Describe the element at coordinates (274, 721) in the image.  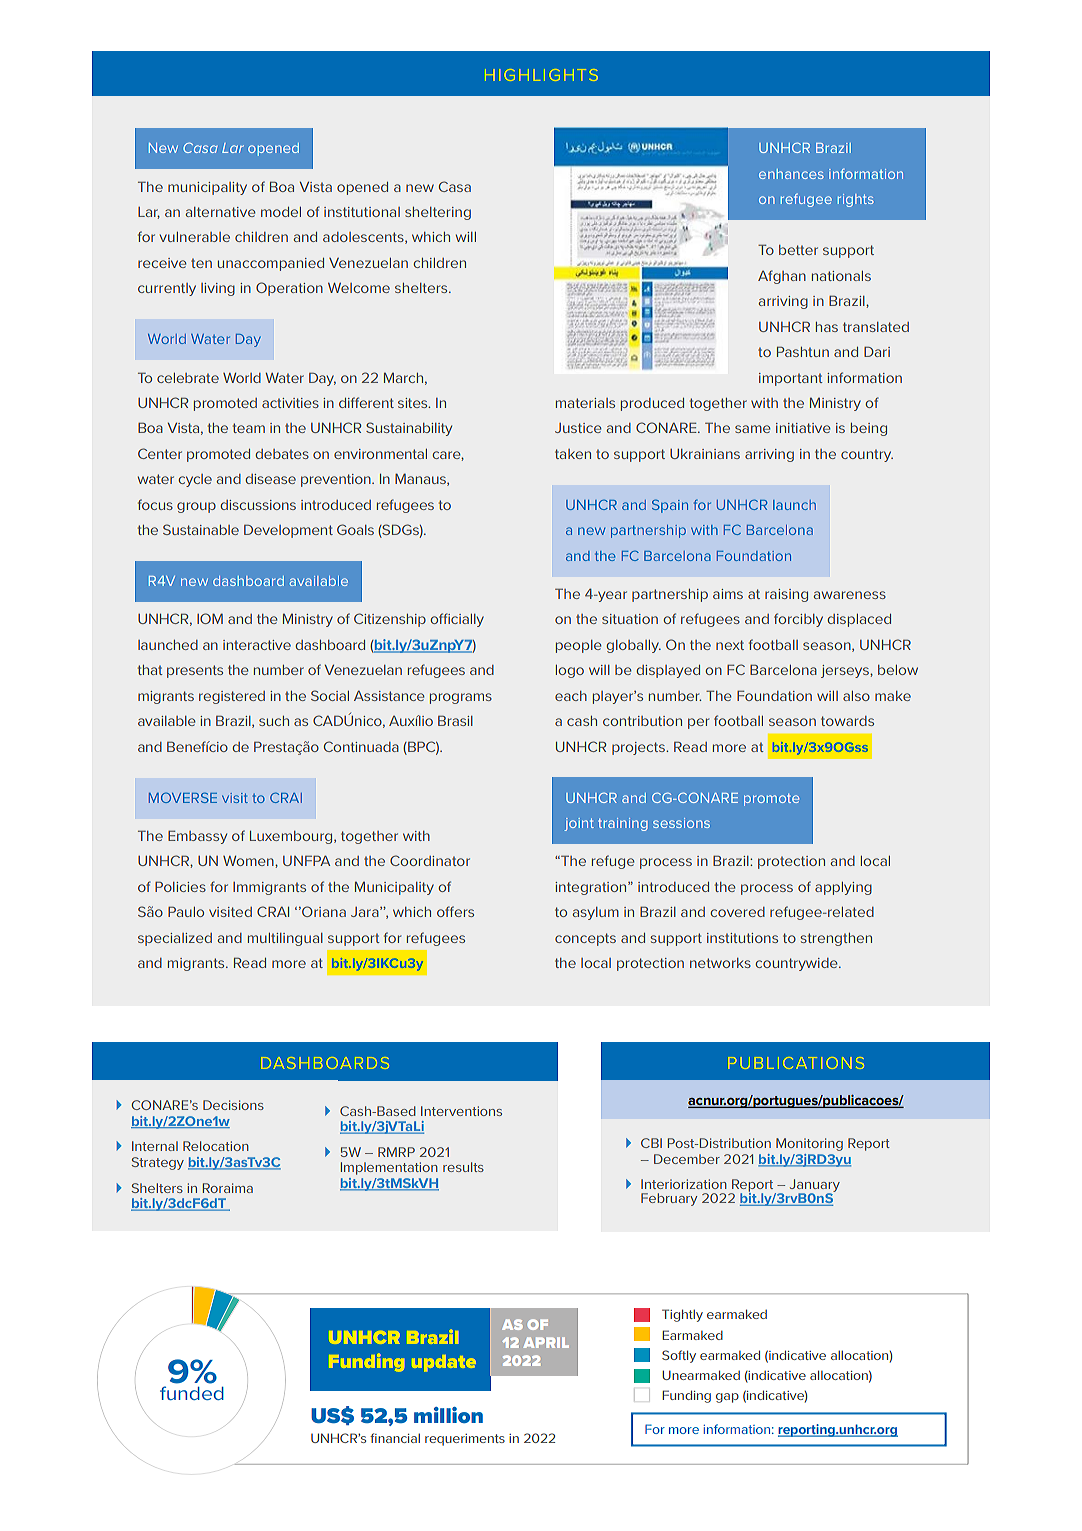
I see `such` at that location.
